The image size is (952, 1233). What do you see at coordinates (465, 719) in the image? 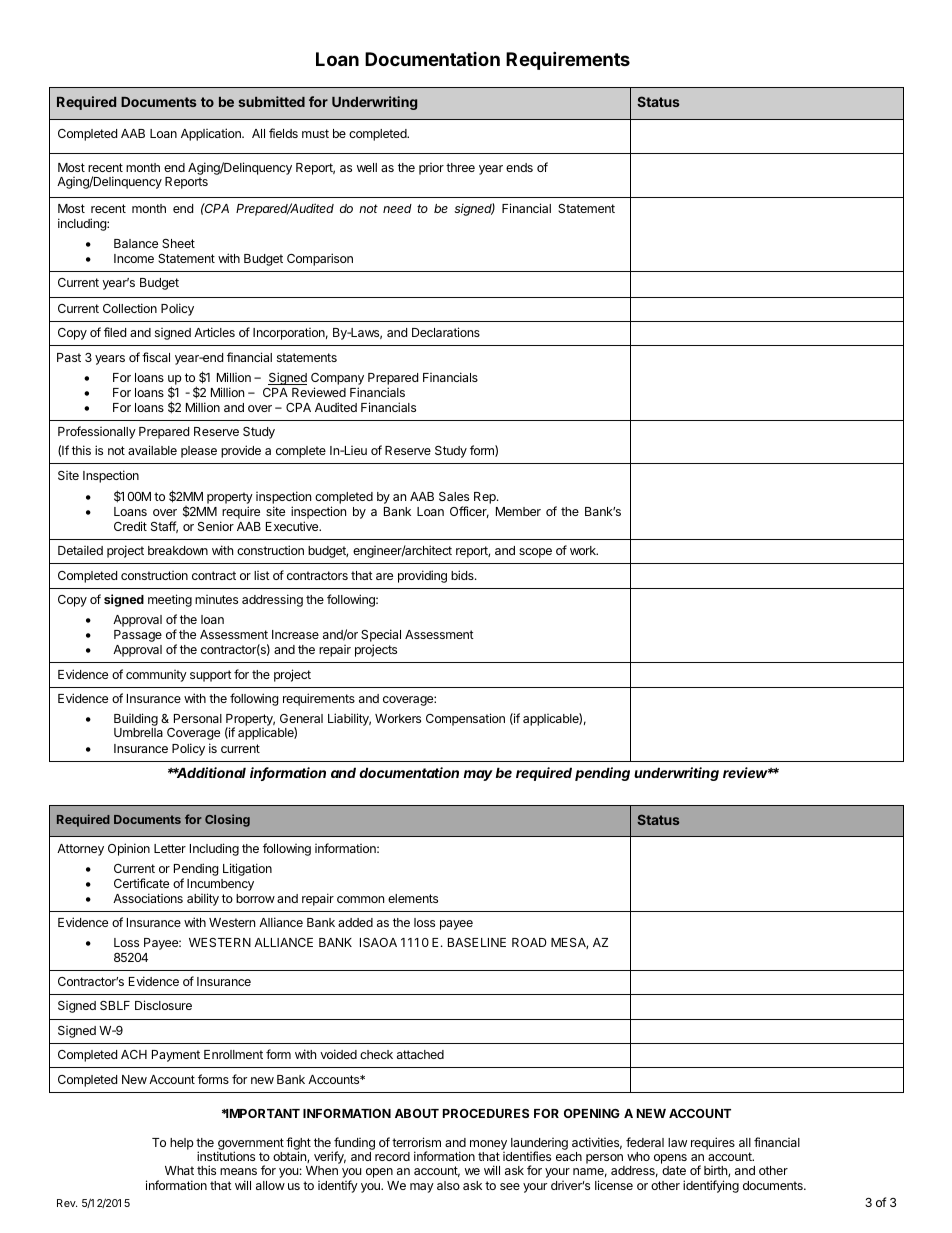
I see `Compensation` at bounding box center [465, 719].
